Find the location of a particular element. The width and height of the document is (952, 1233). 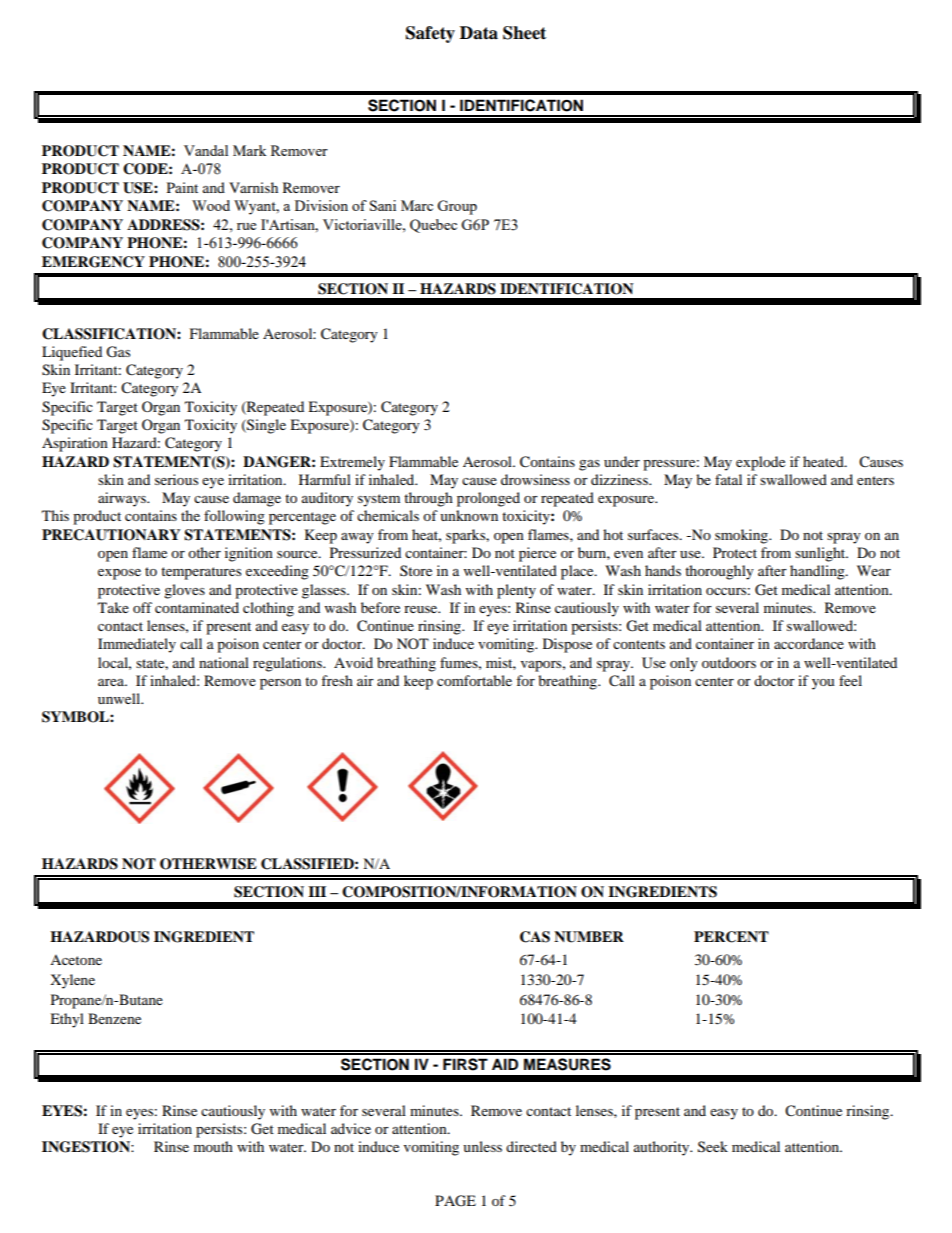

CAS is located at coordinates (535, 937).
